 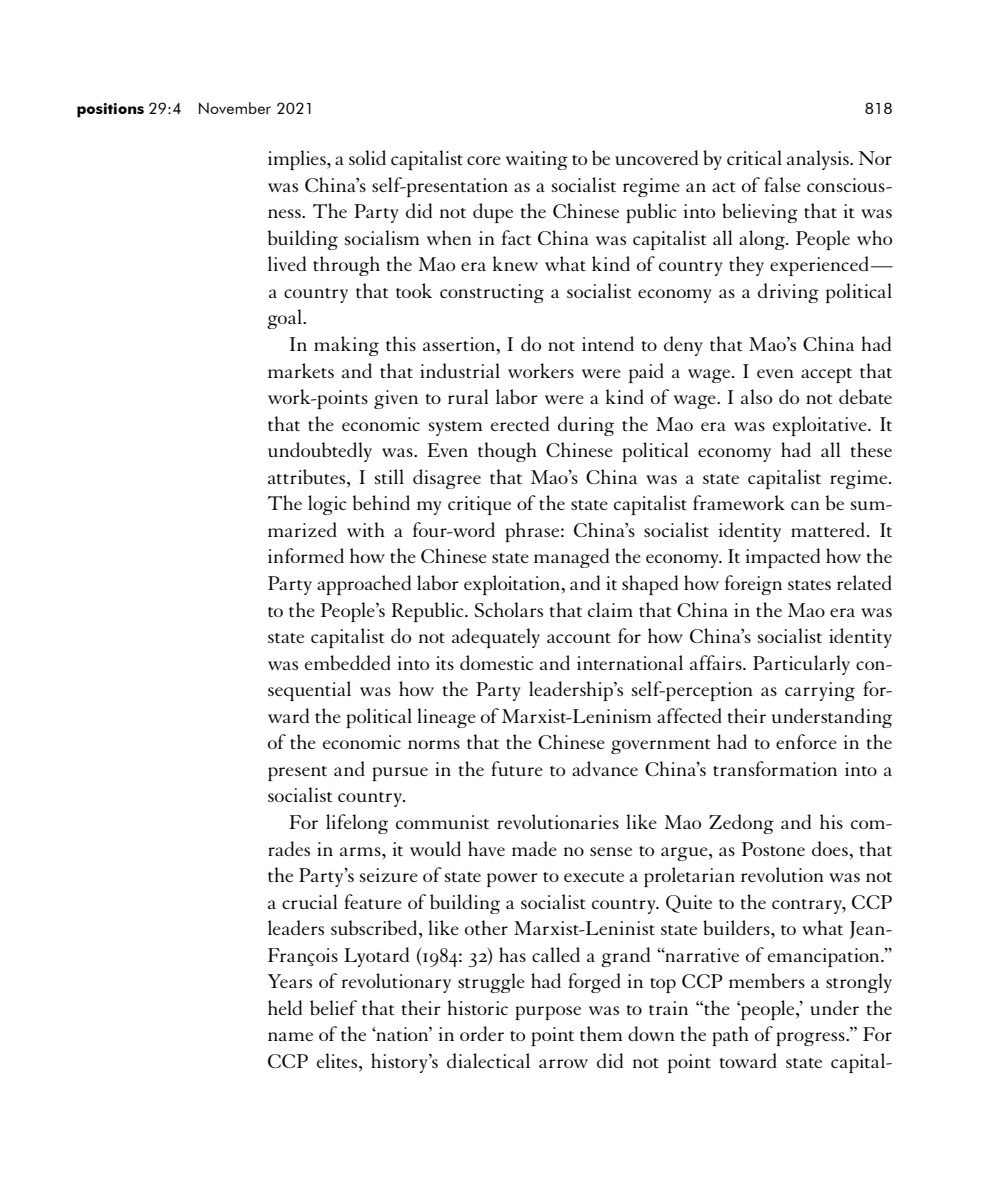 What do you see at coordinates (484, 160) in the screenshot?
I see `core` at bounding box center [484, 160].
